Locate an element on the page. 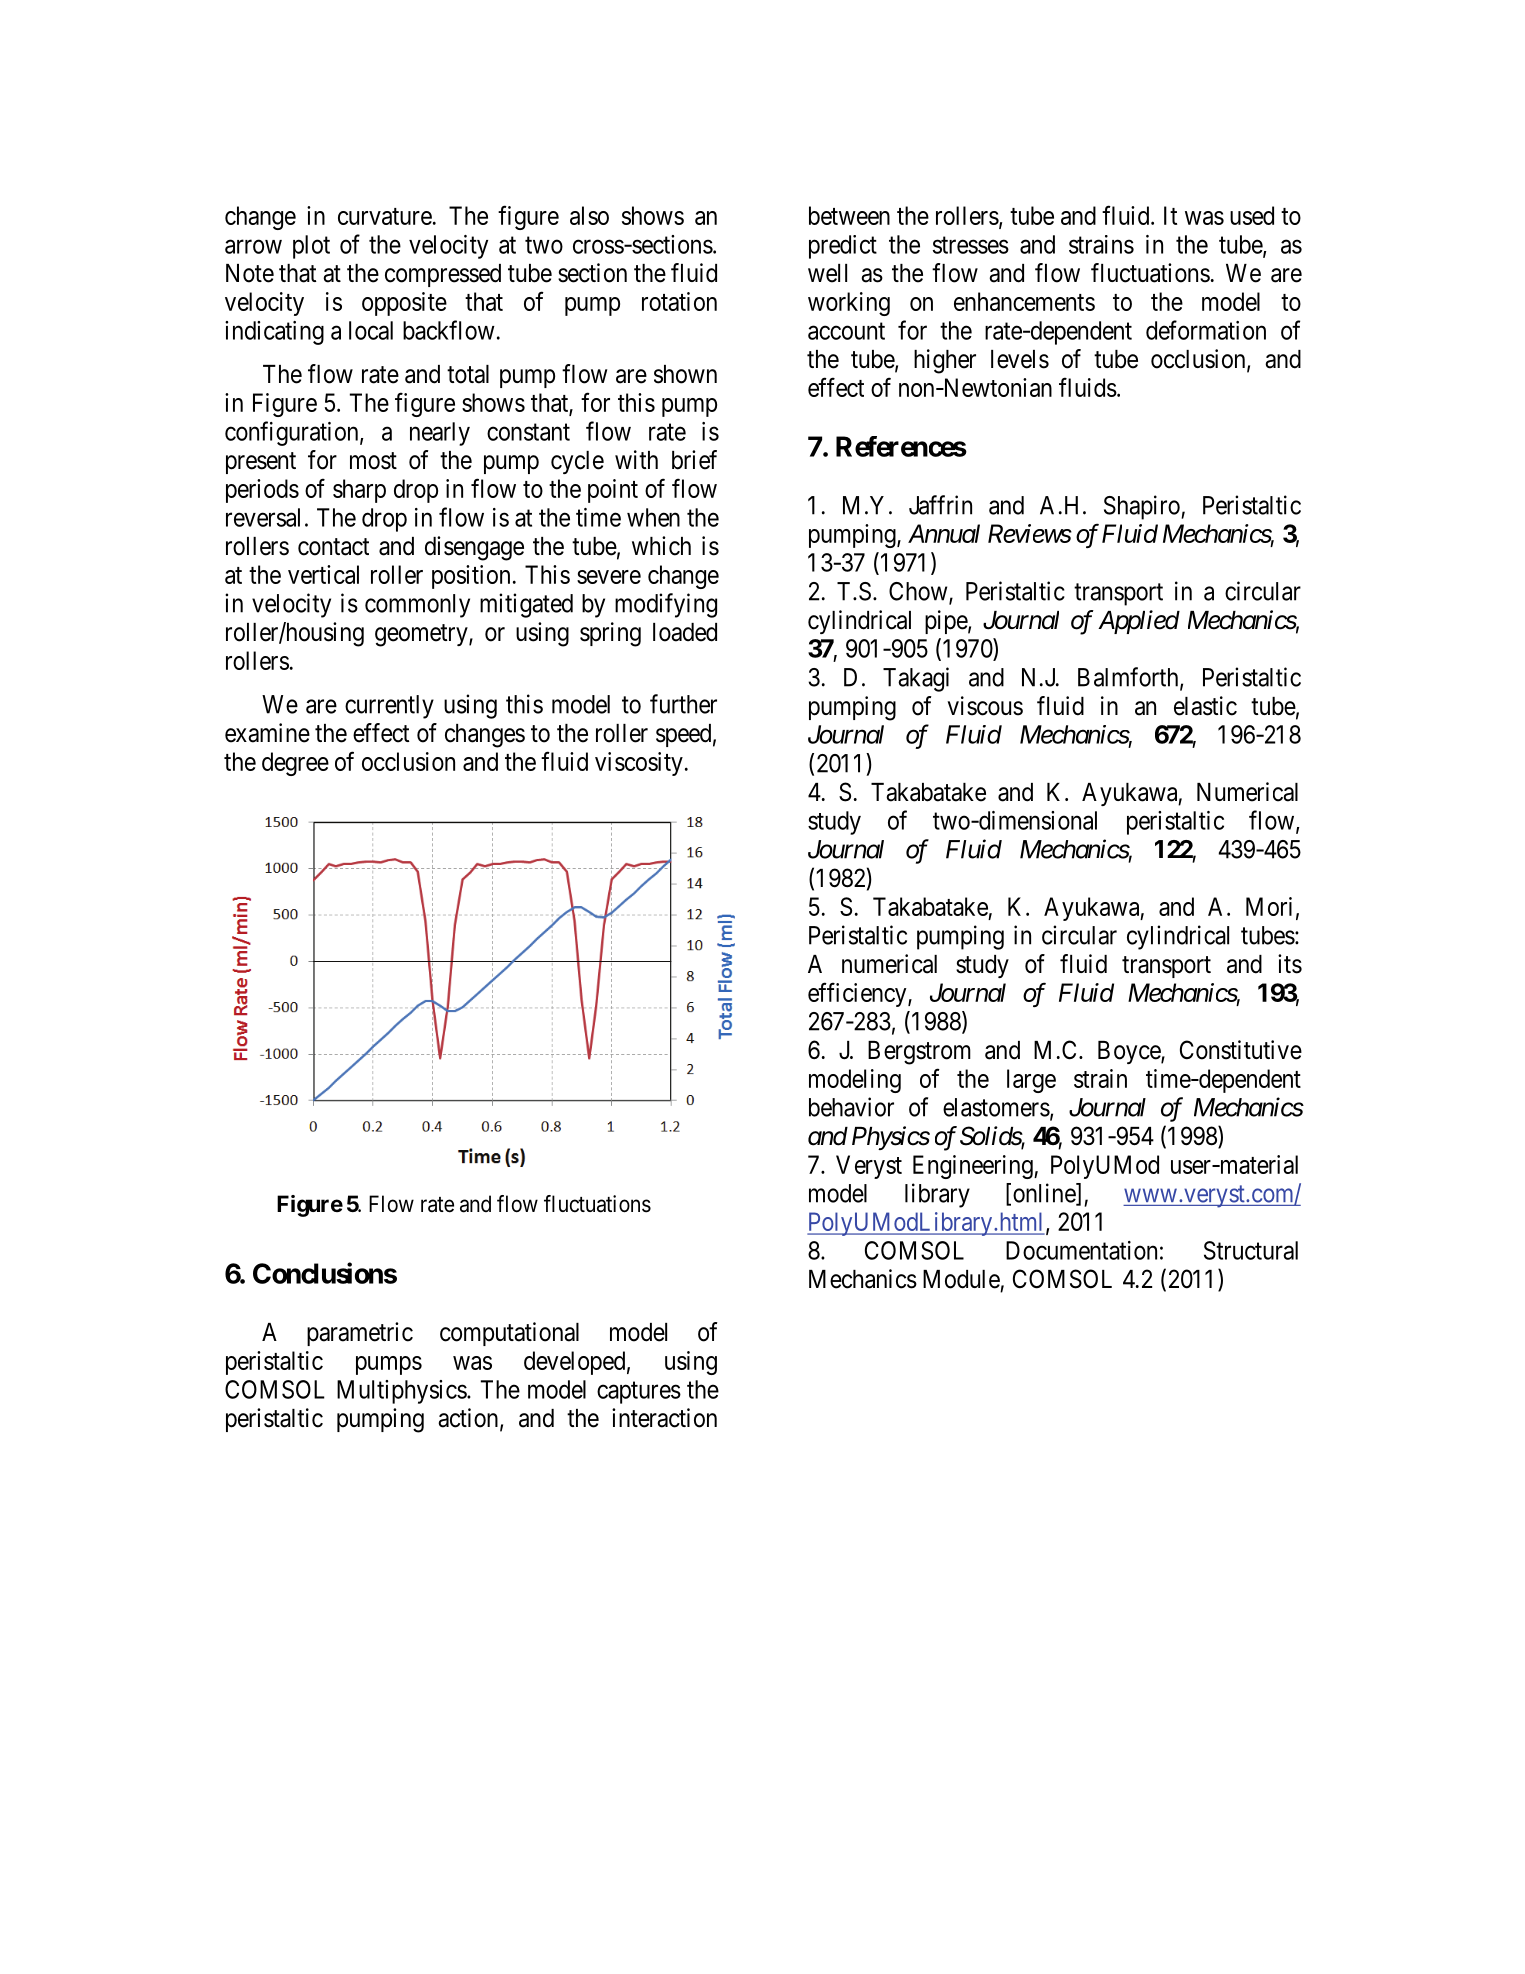 The image size is (1525, 1974). contact is located at coordinates (333, 547).
